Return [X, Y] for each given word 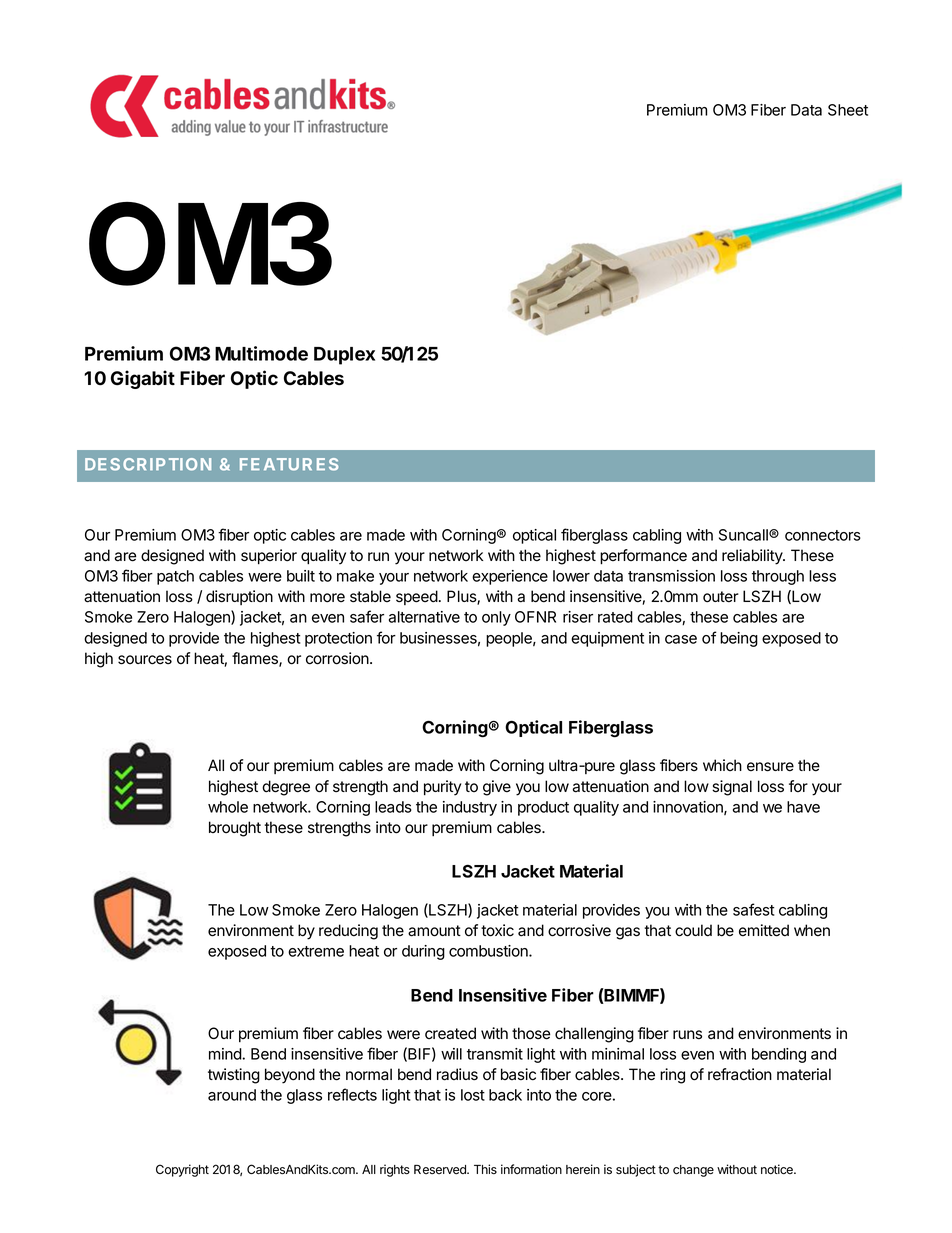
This [485, 1169]
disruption [239, 597]
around [232, 1095]
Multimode [261, 353]
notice [778, 1169]
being [739, 639]
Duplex [344, 356]
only [496, 618]
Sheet [848, 110]
